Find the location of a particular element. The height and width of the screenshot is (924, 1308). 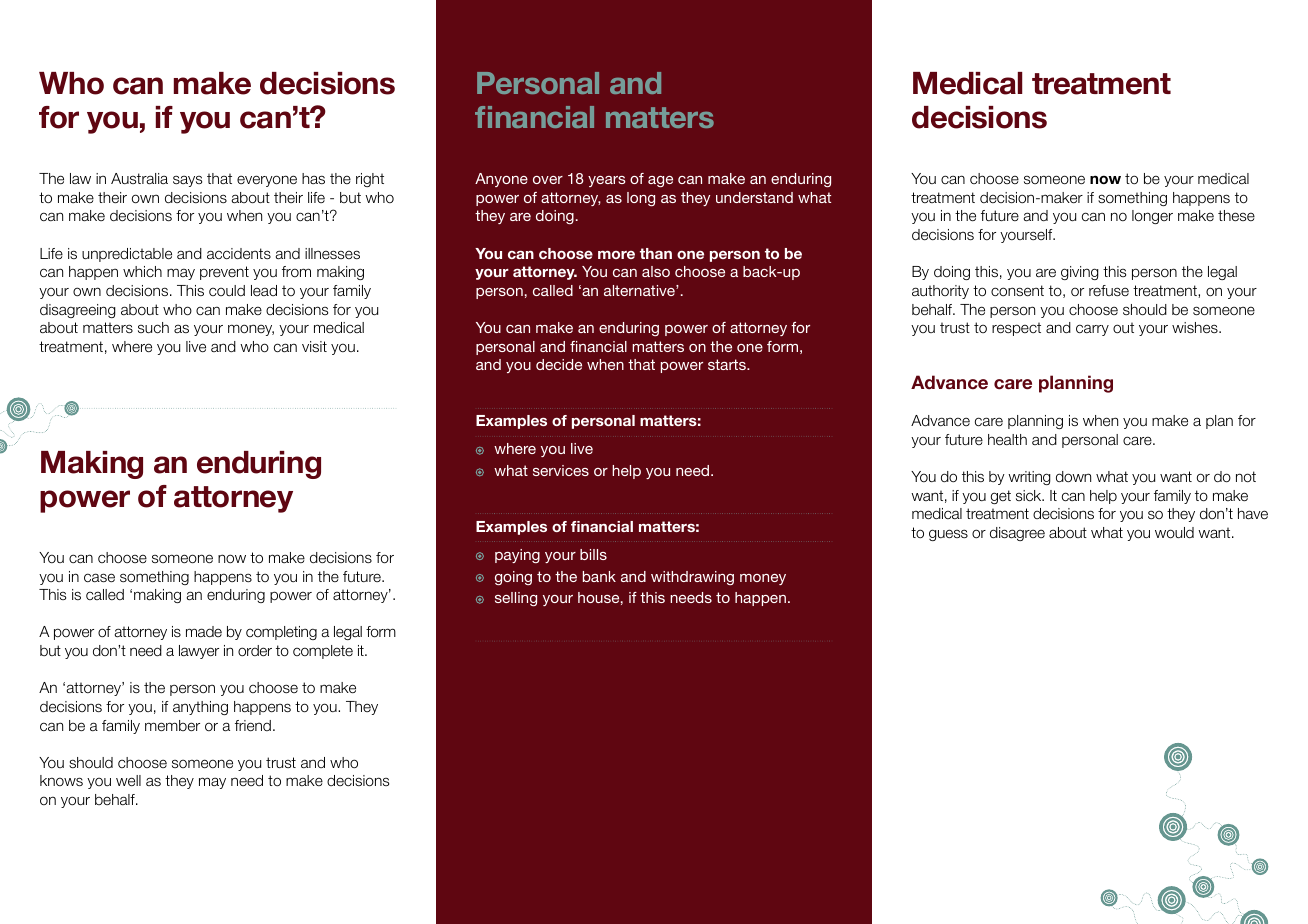

carry is located at coordinates (1092, 330).
